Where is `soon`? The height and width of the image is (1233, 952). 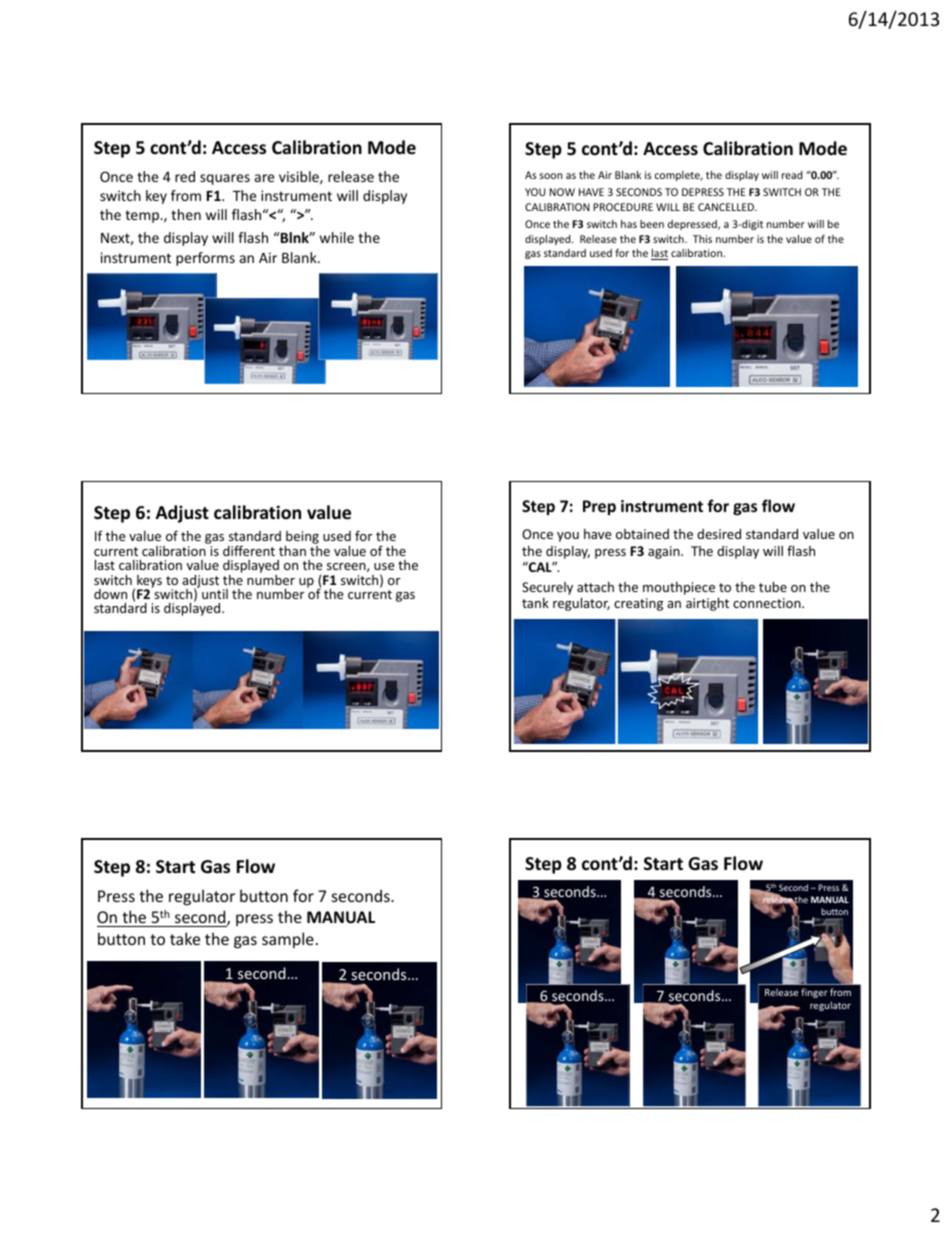
soon is located at coordinates (551, 176).
